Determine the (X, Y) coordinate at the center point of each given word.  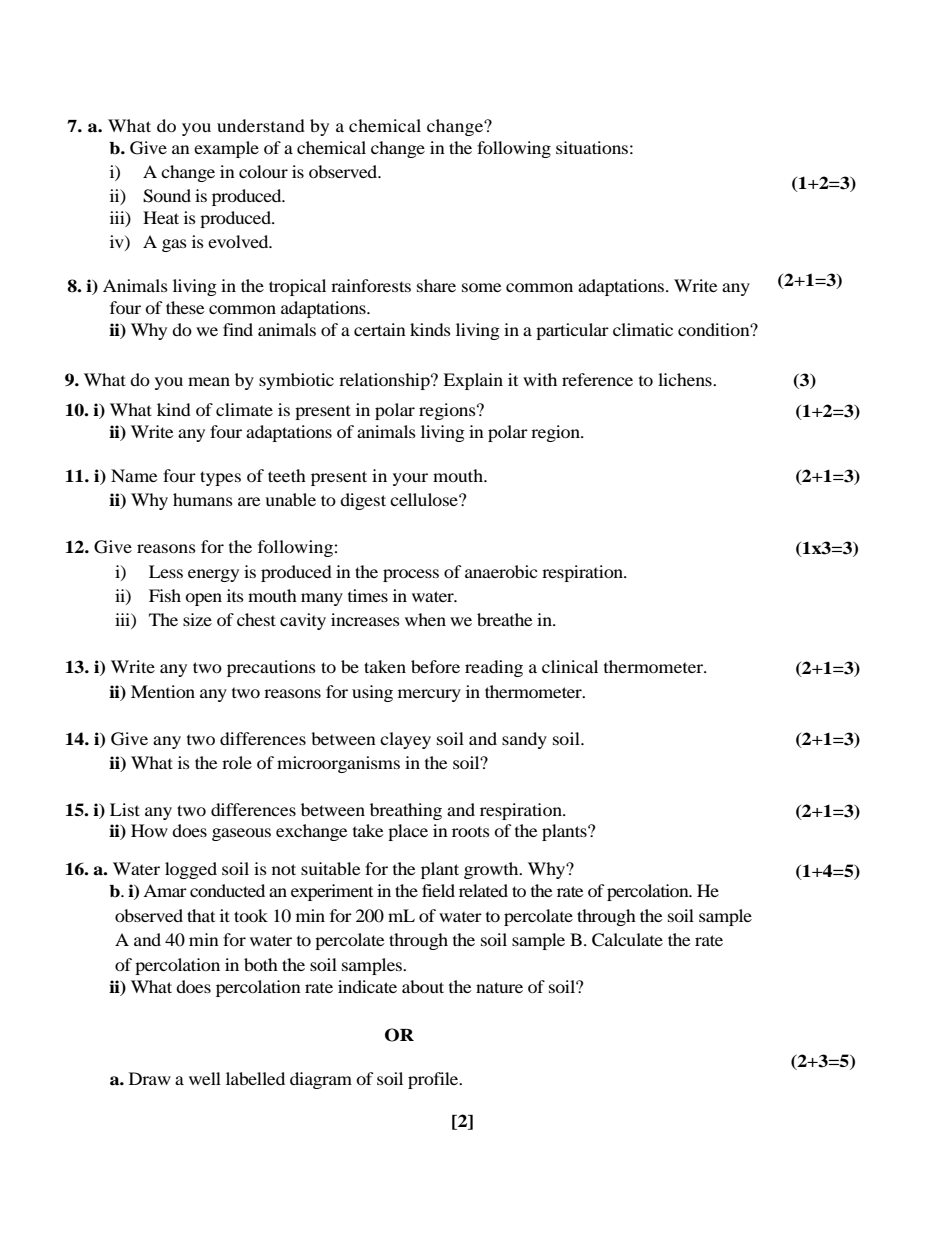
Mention (163, 691)
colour (263, 171)
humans (203, 499)
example (226, 149)
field (438, 890)
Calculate (627, 940)
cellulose (425, 499)
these (185, 307)
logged (191, 870)
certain (380, 329)
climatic (643, 329)
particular (572, 331)
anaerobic (501, 571)
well (205, 1078)
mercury (429, 695)
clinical (570, 666)
